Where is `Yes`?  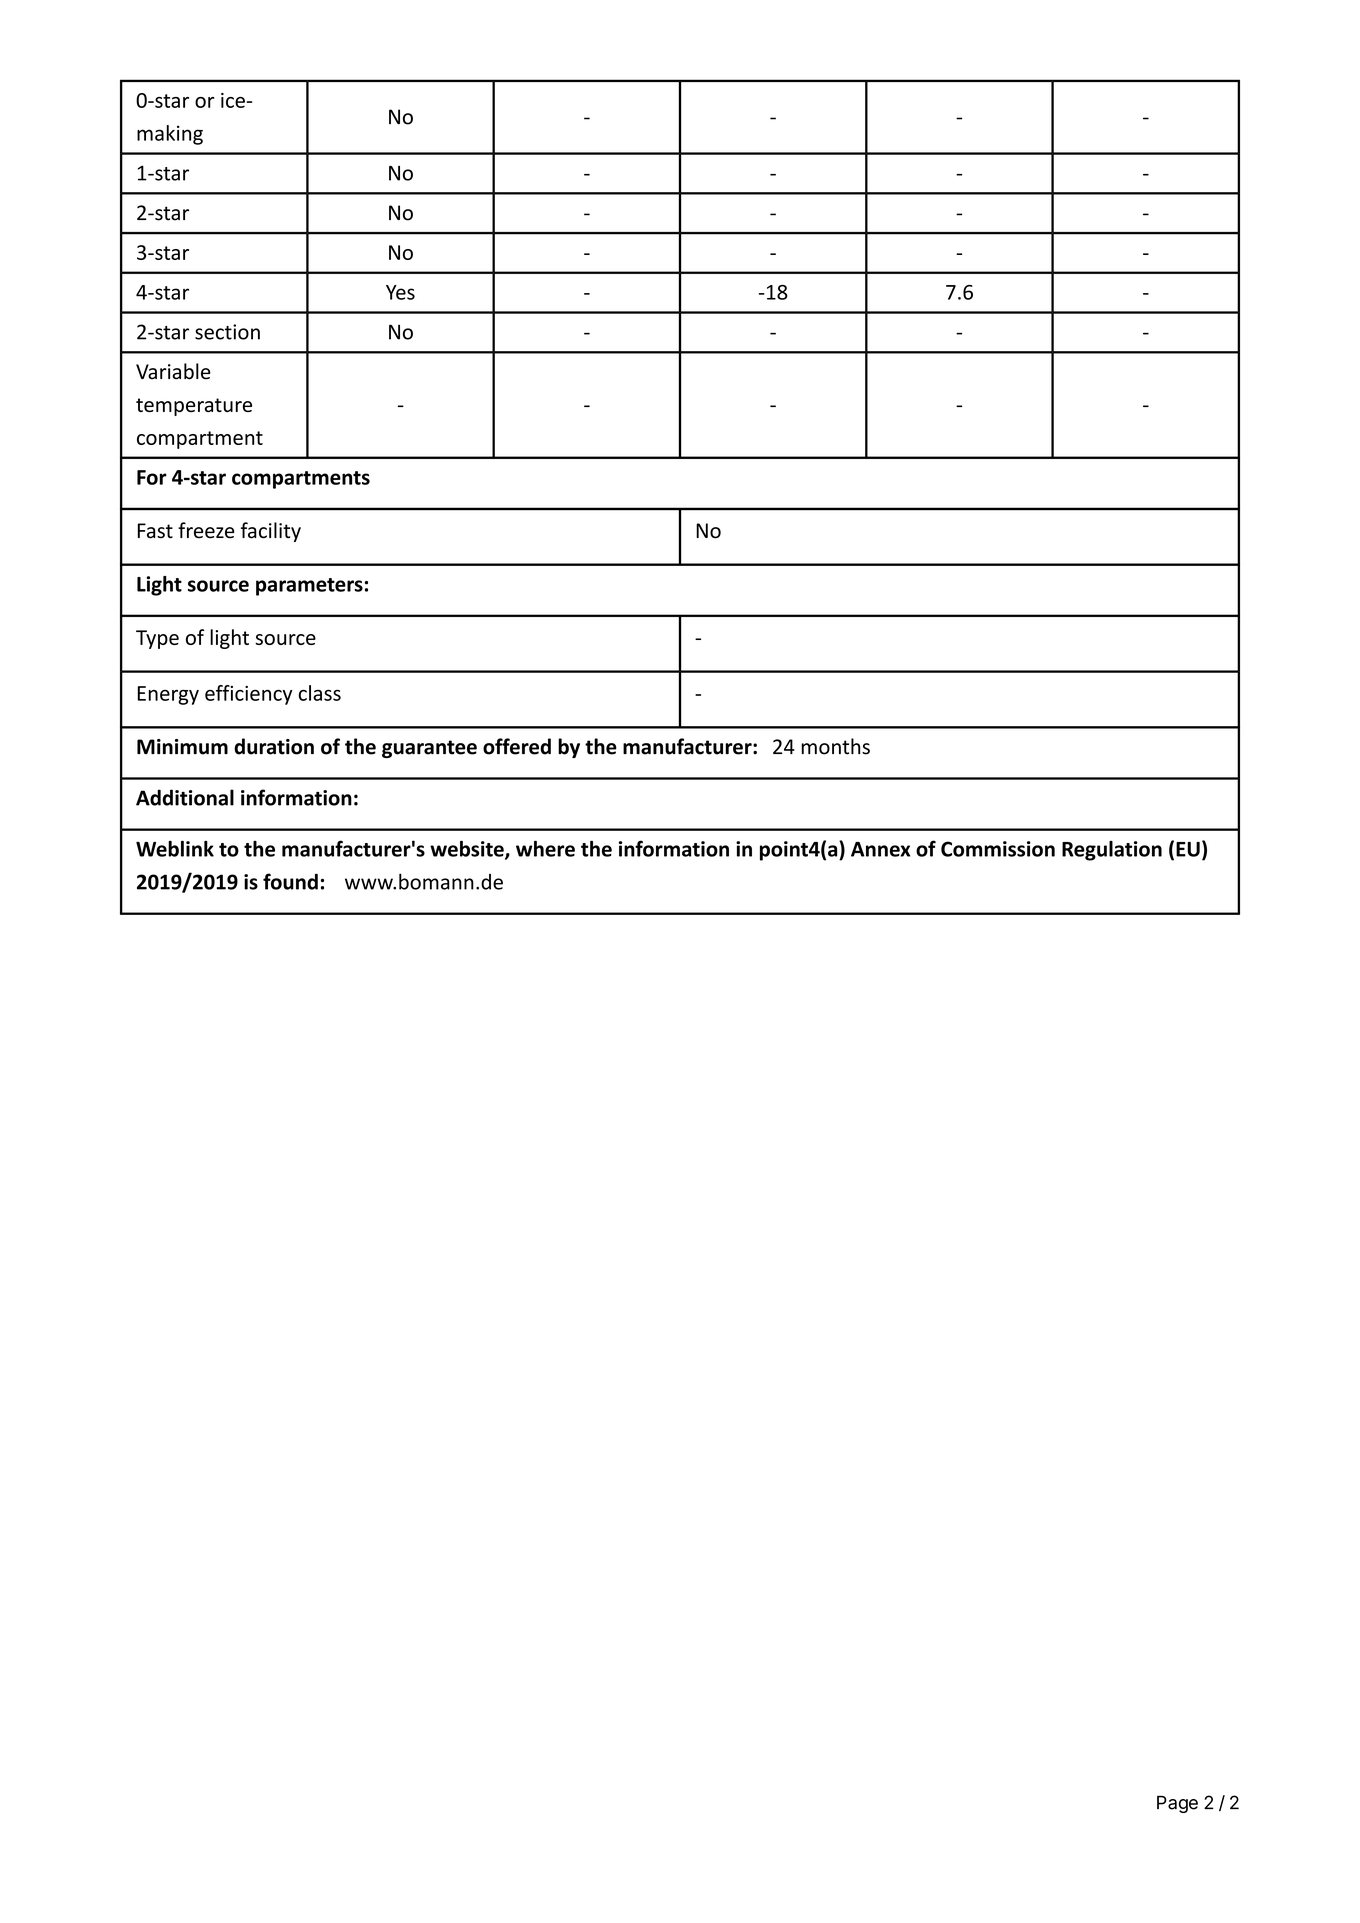
Yes is located at coordinates (400, 292).
